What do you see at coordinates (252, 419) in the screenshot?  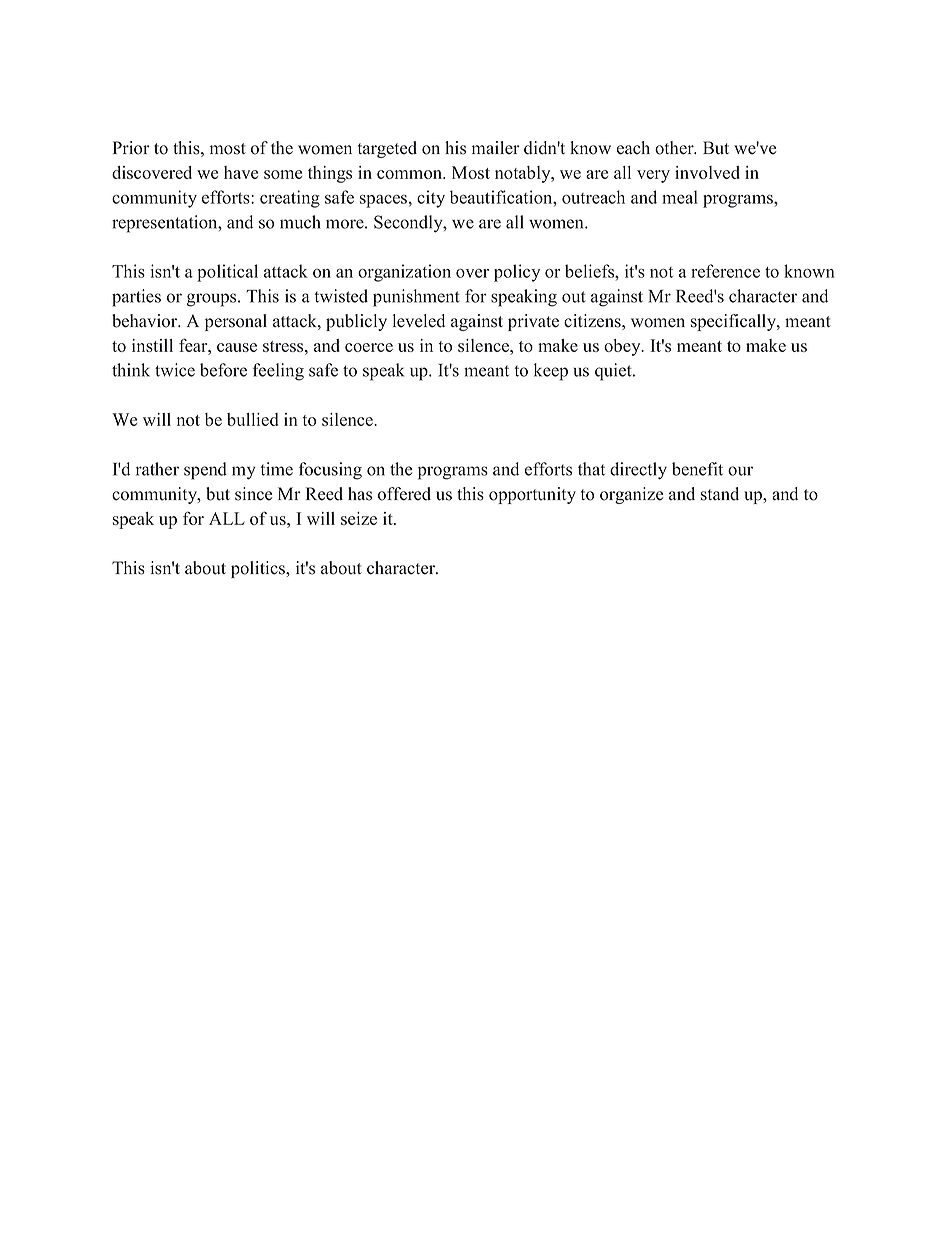 I see `bullied` at bounding box center [252, 419].
